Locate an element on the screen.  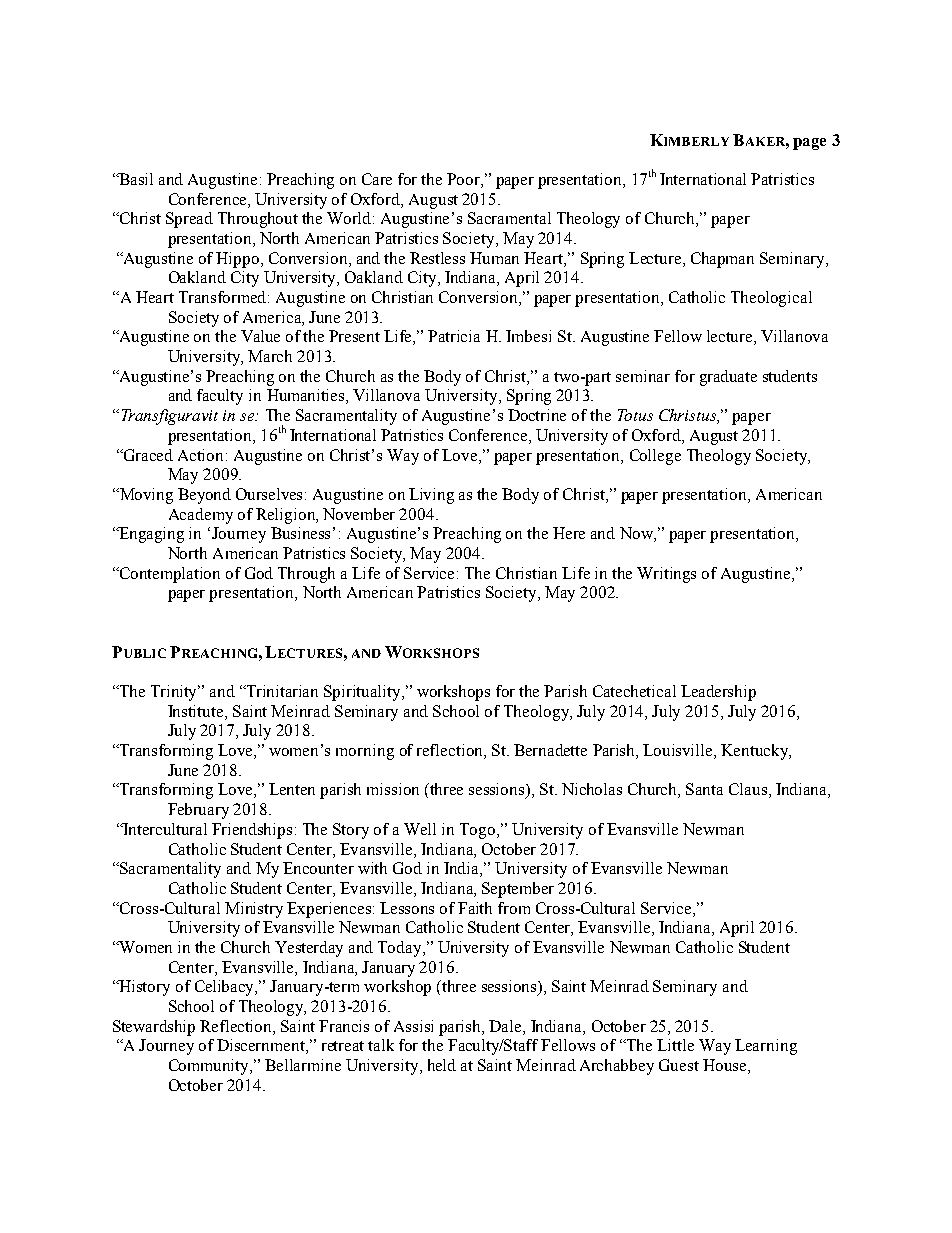
page is located at coordinates (809, 144).
